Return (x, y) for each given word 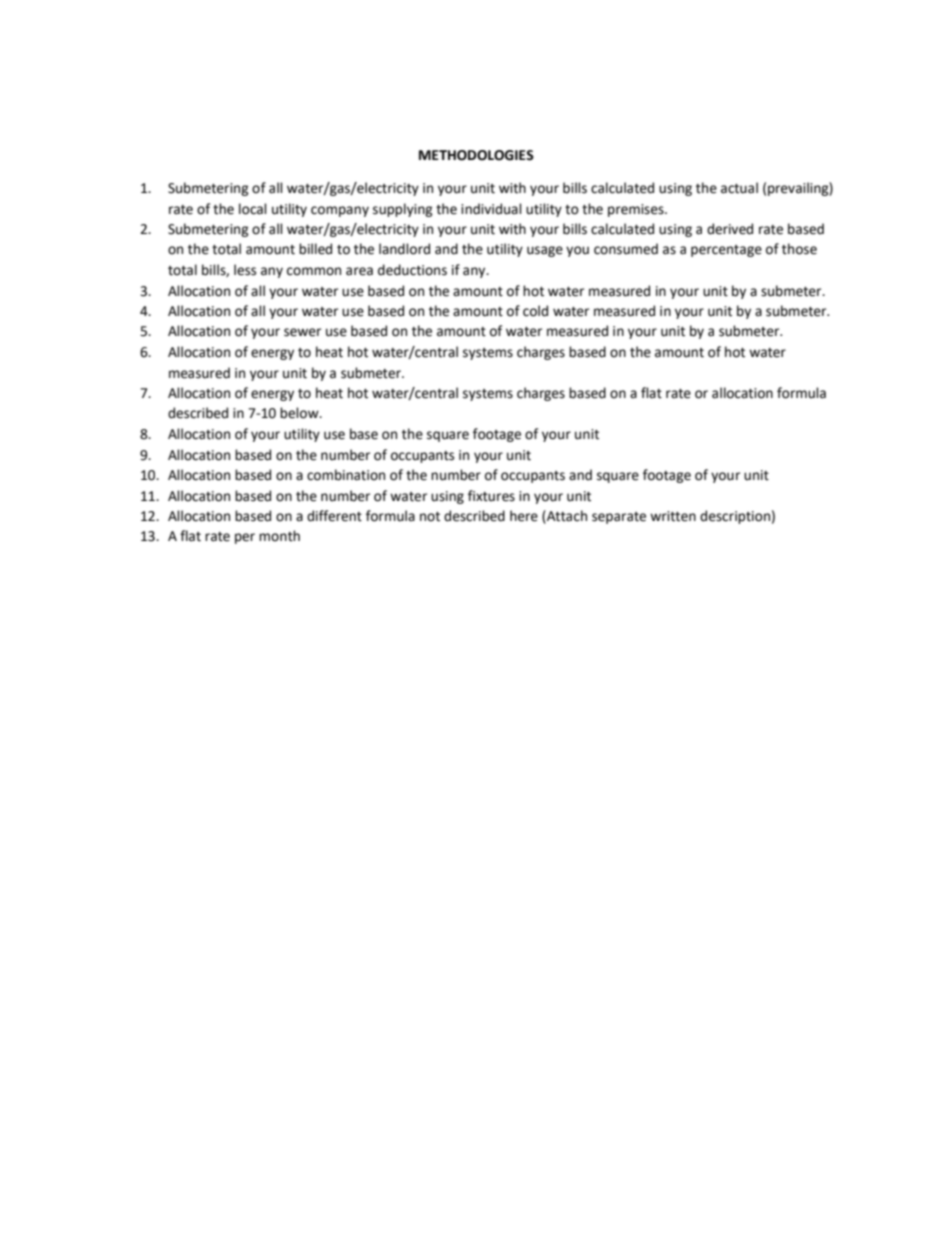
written (673, 516)
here (524, 516)
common (314, 271)
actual (739, 188)
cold (535, 311)
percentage (726, 251)
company (340, 211)
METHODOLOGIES (476, 155)
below (300, 413)
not (430, 517)
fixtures (491, 496)
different (334, 516)
